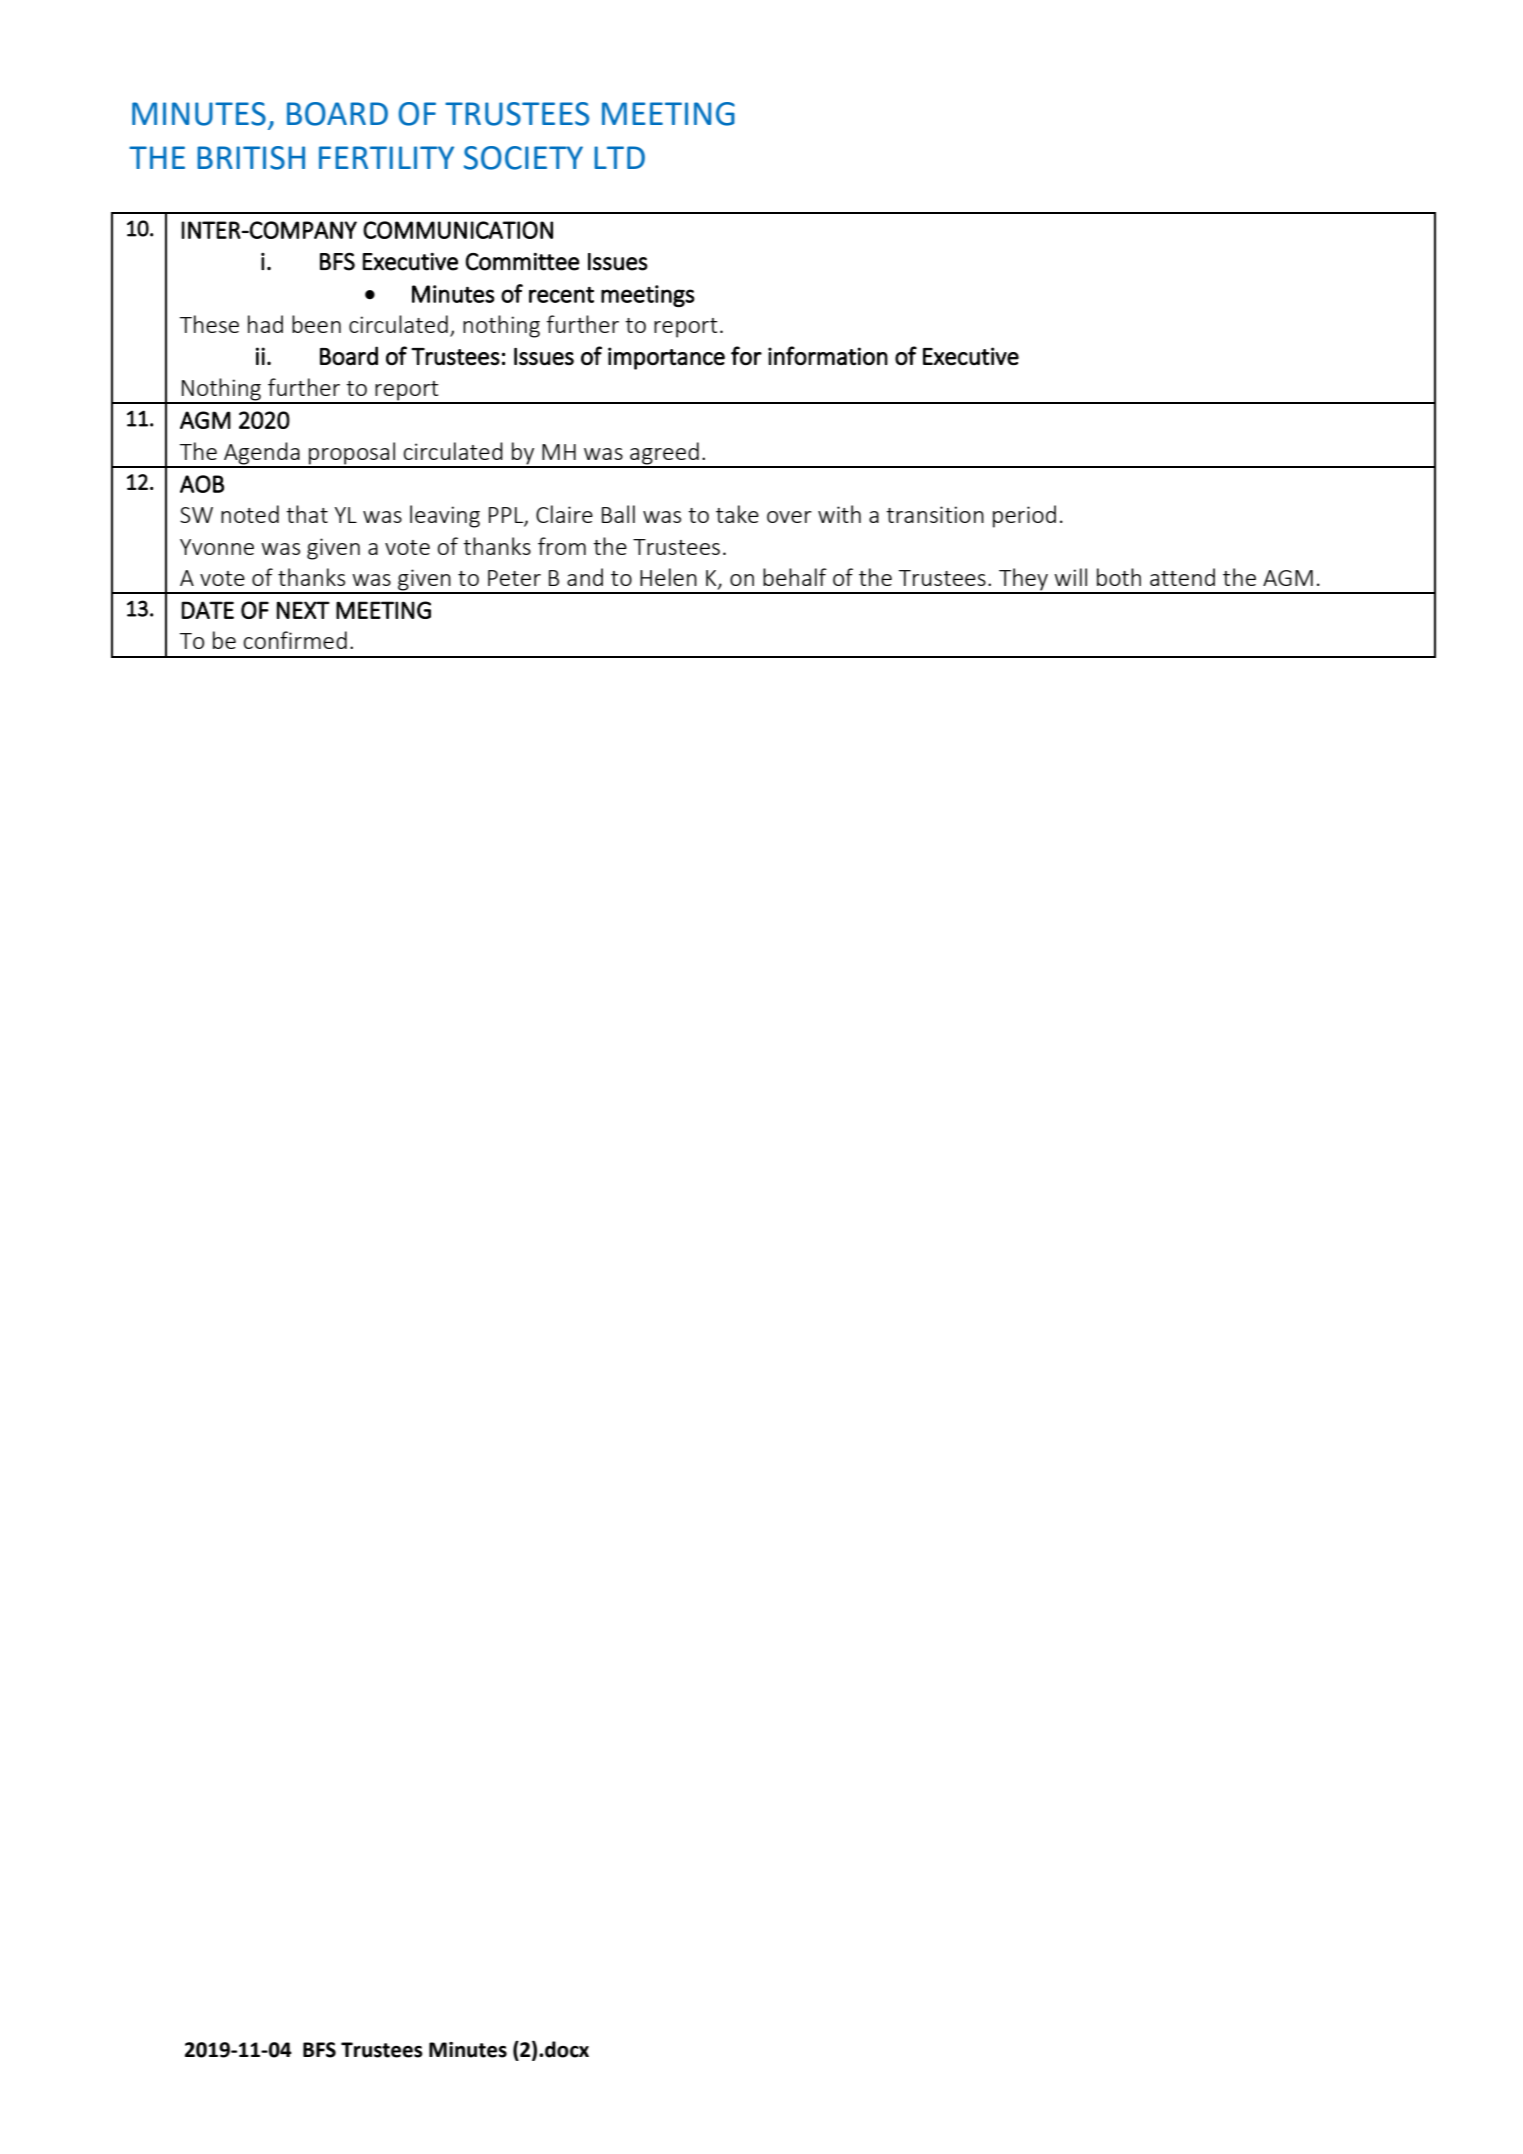 This screenshot has width=1523, height=2154. I want to click on confirmed, so click(295, 640).
